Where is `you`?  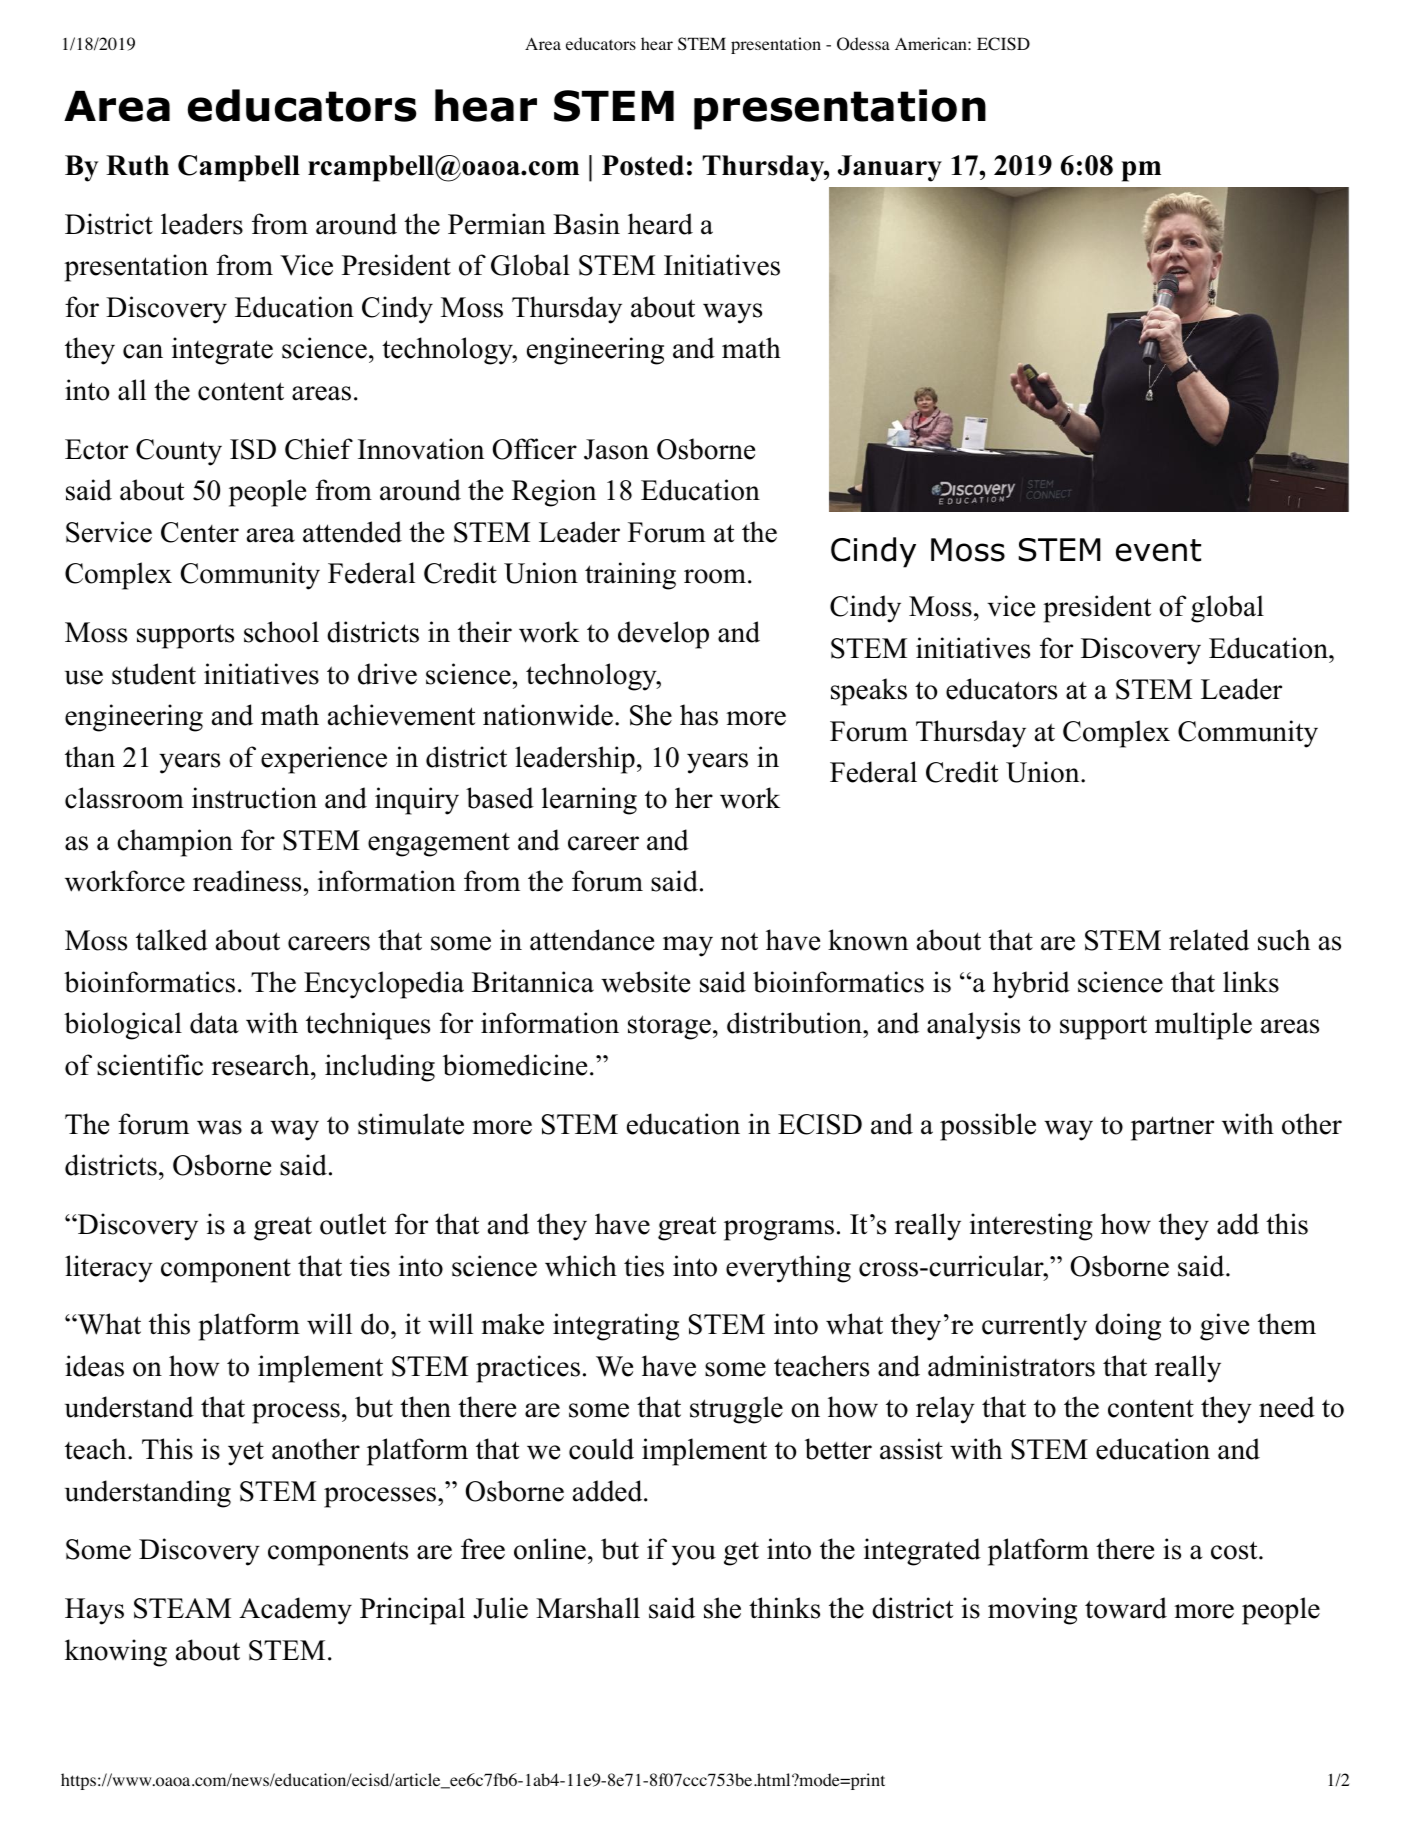 you is located at coordinates (694, 1555).
